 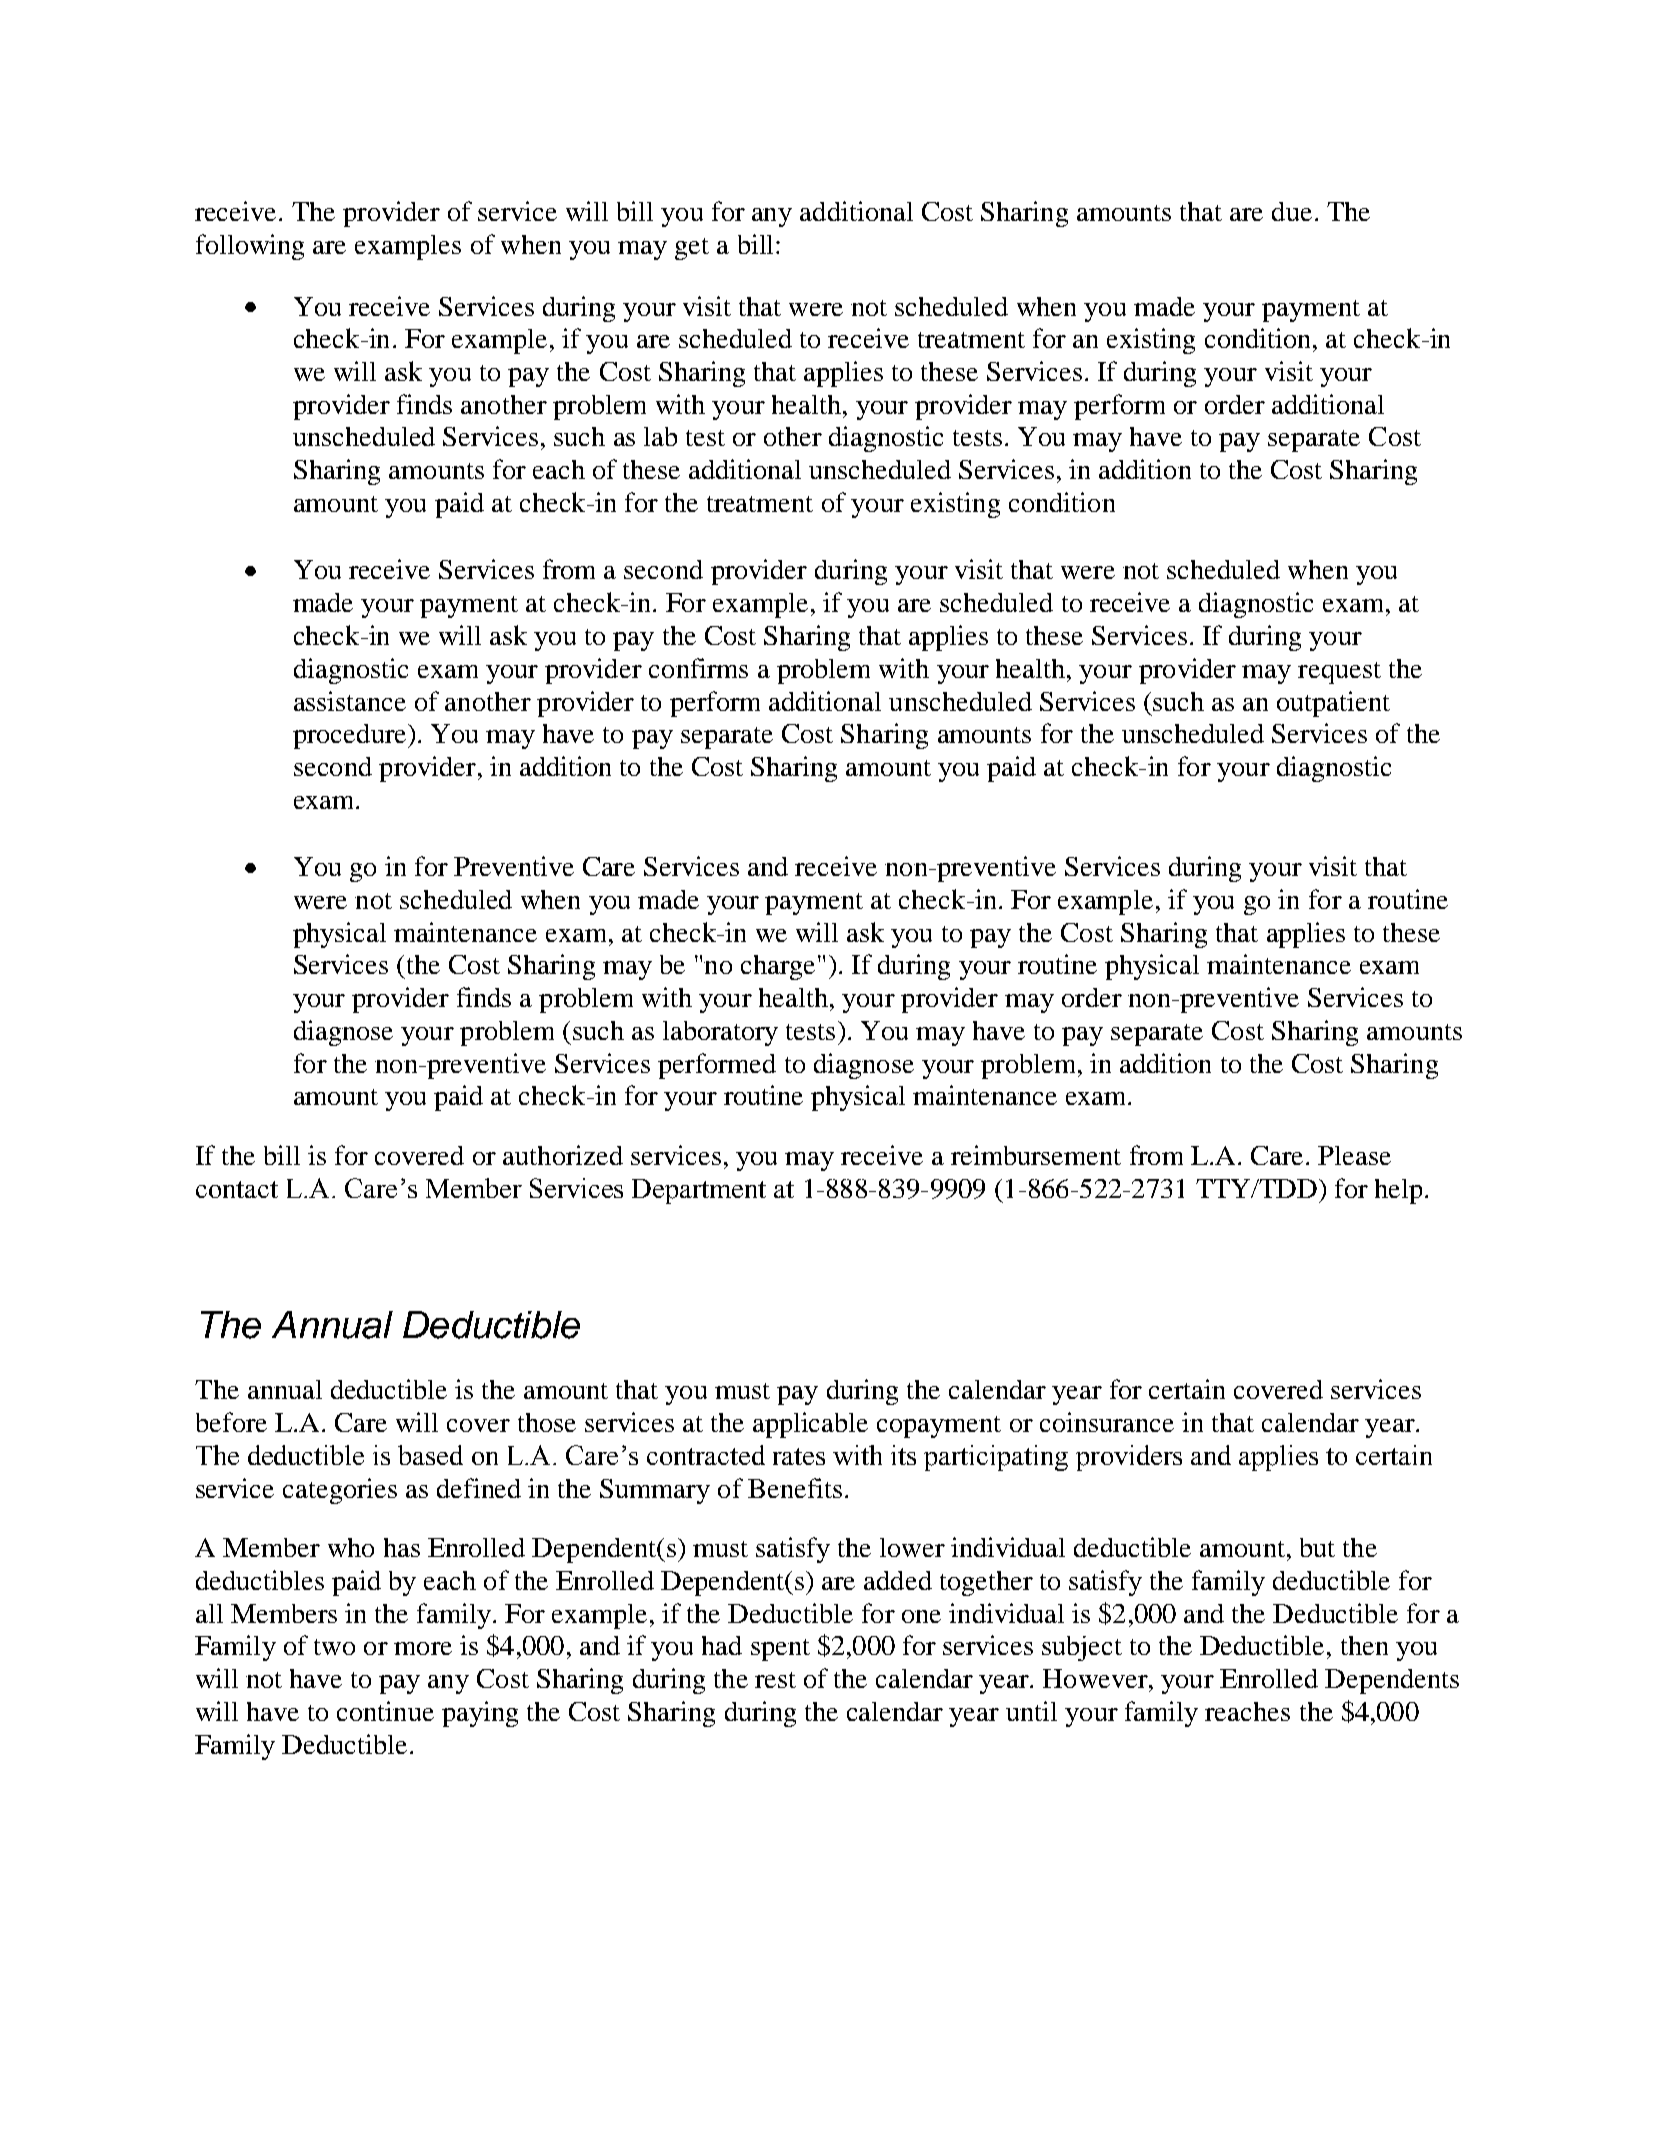 What do you see at coordinates (810, 1425) in the image?
I see `applicable` at bounding box center [810, 1425].
